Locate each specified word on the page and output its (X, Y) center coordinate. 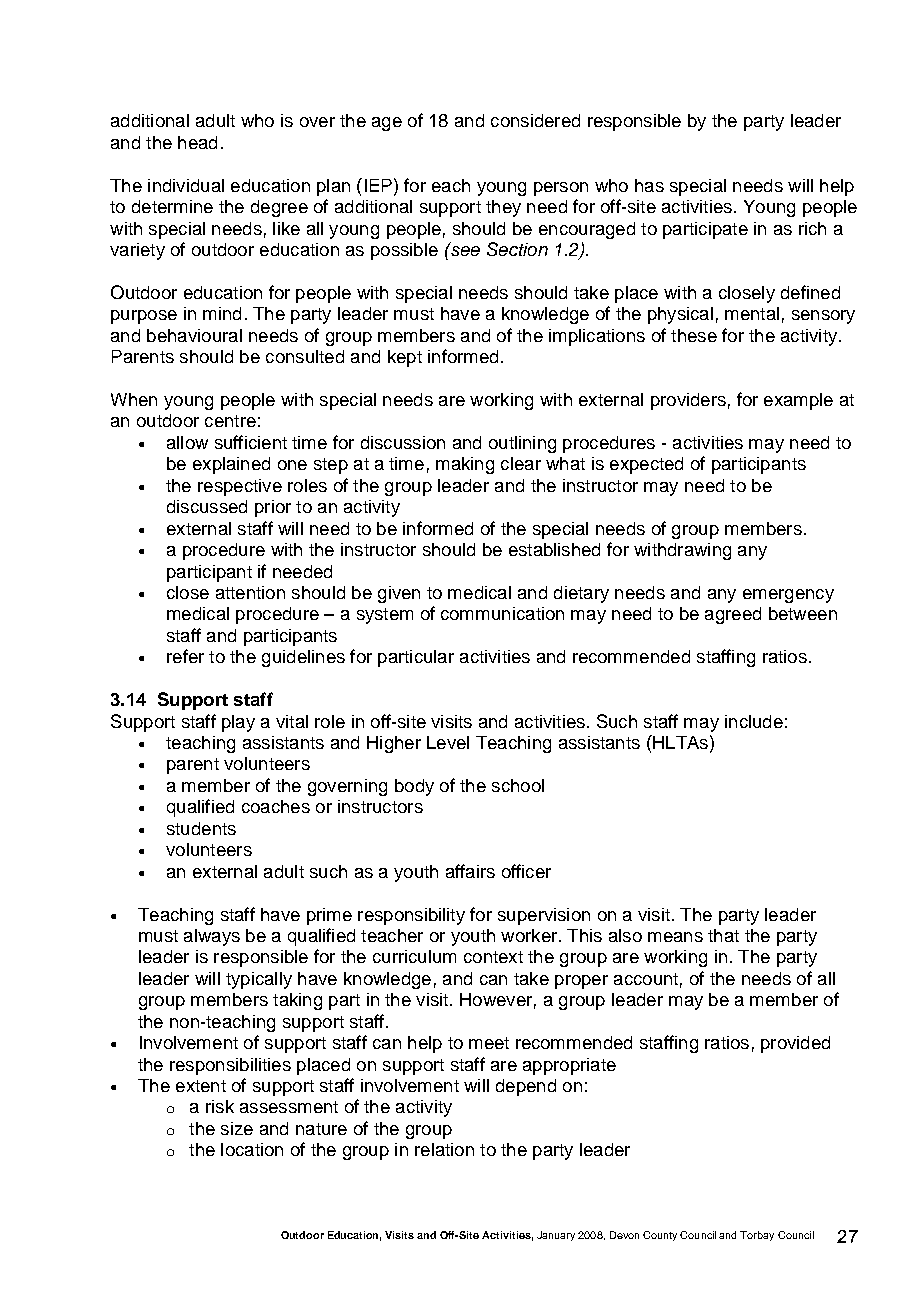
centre (230, 421)
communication (502, 613)
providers (688, 401)
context (493, 957)
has (649, 185)
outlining (522, 444)
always (212, 937)
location (252, 1149)
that (723, 935)
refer (185, 656)
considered (535, 120)
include (754, 721)
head (197, 142)
